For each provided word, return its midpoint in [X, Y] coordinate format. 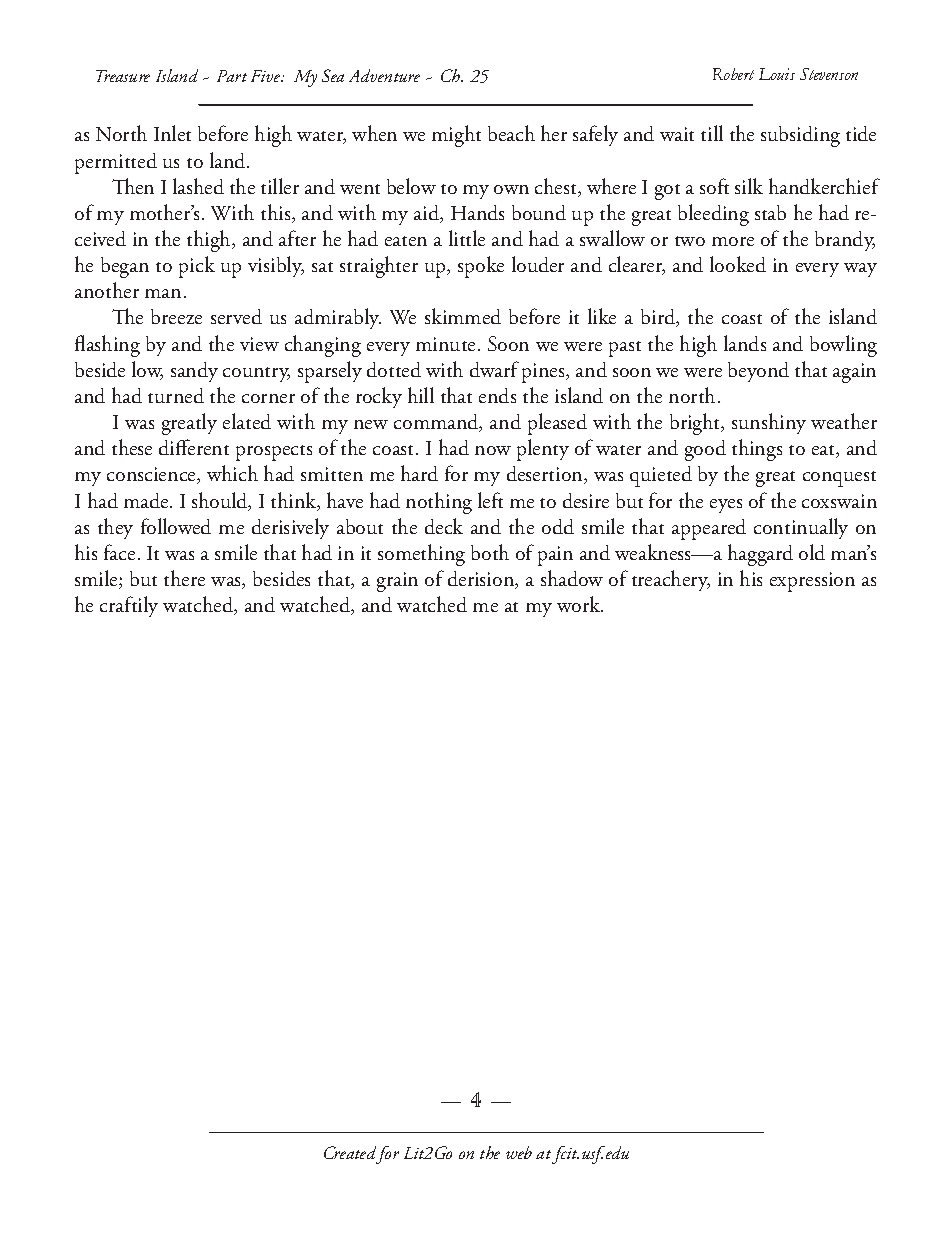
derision [482, 580]
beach [511, 133]
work [580, 604]
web [519, 1152]
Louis [777, 74]
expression [812, 582]
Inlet [172, 133]
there [184, 578]
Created [350, 1152]
